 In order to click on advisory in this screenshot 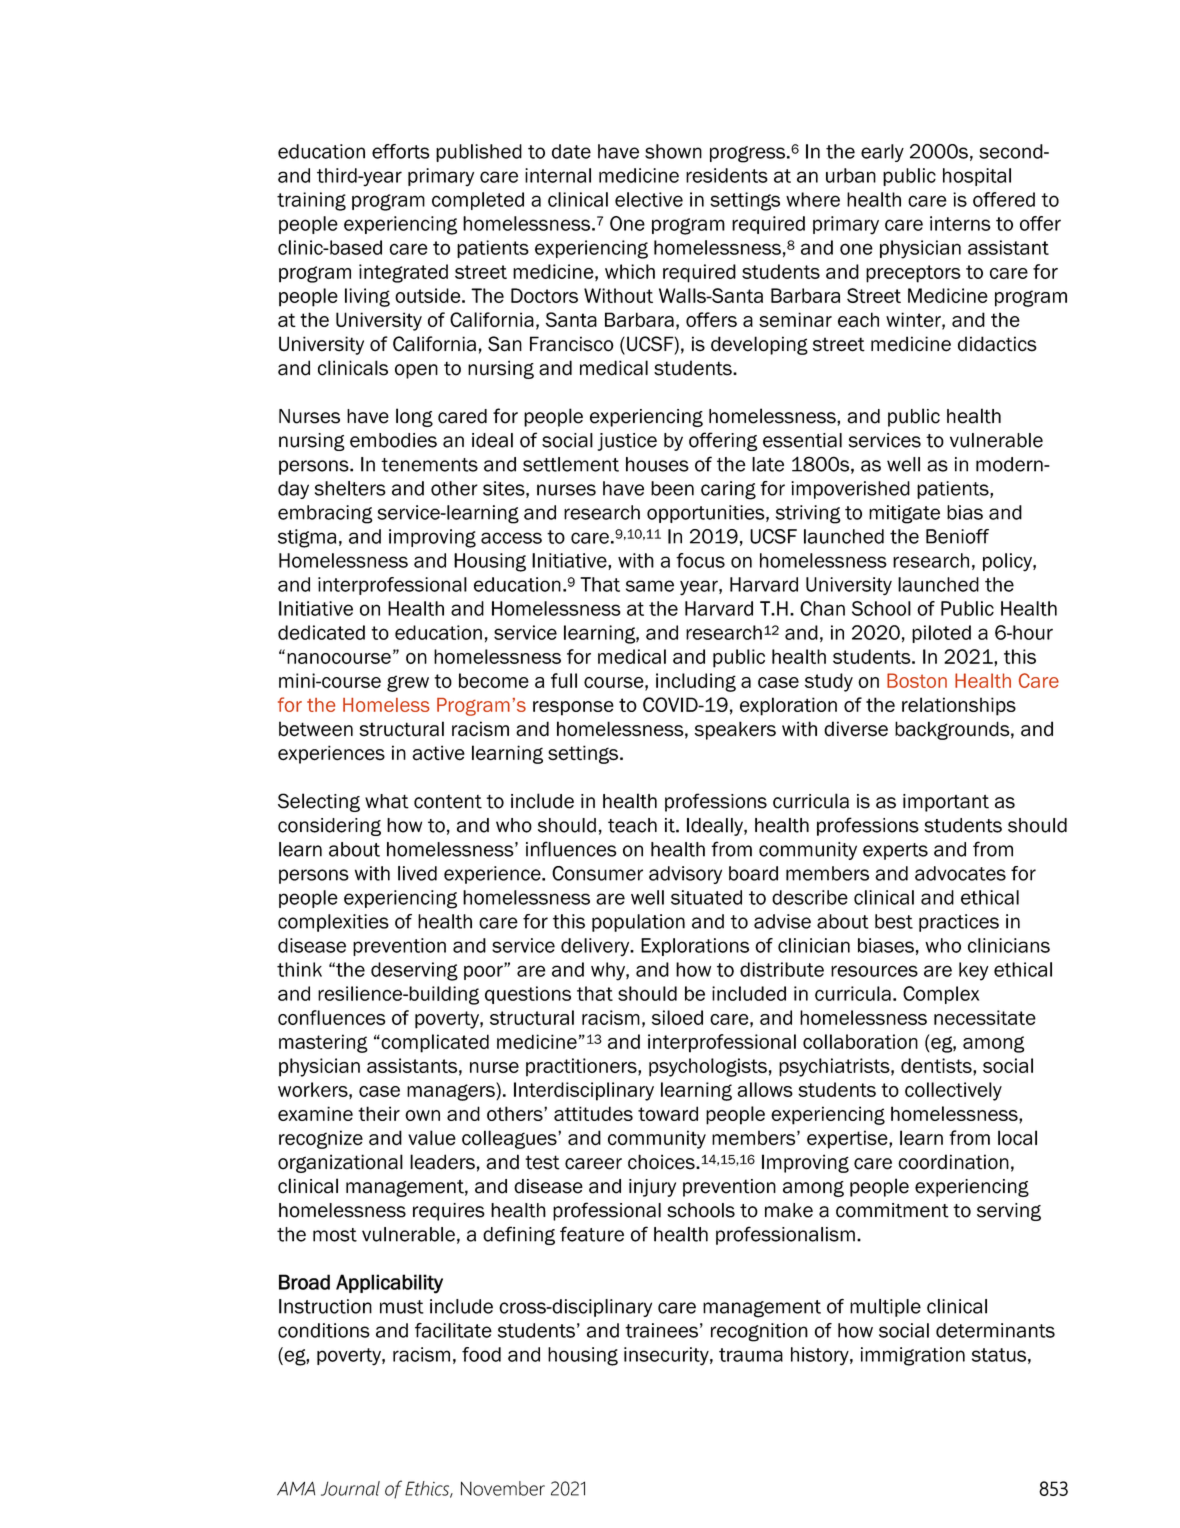, I will do `click(685, 875)`.
